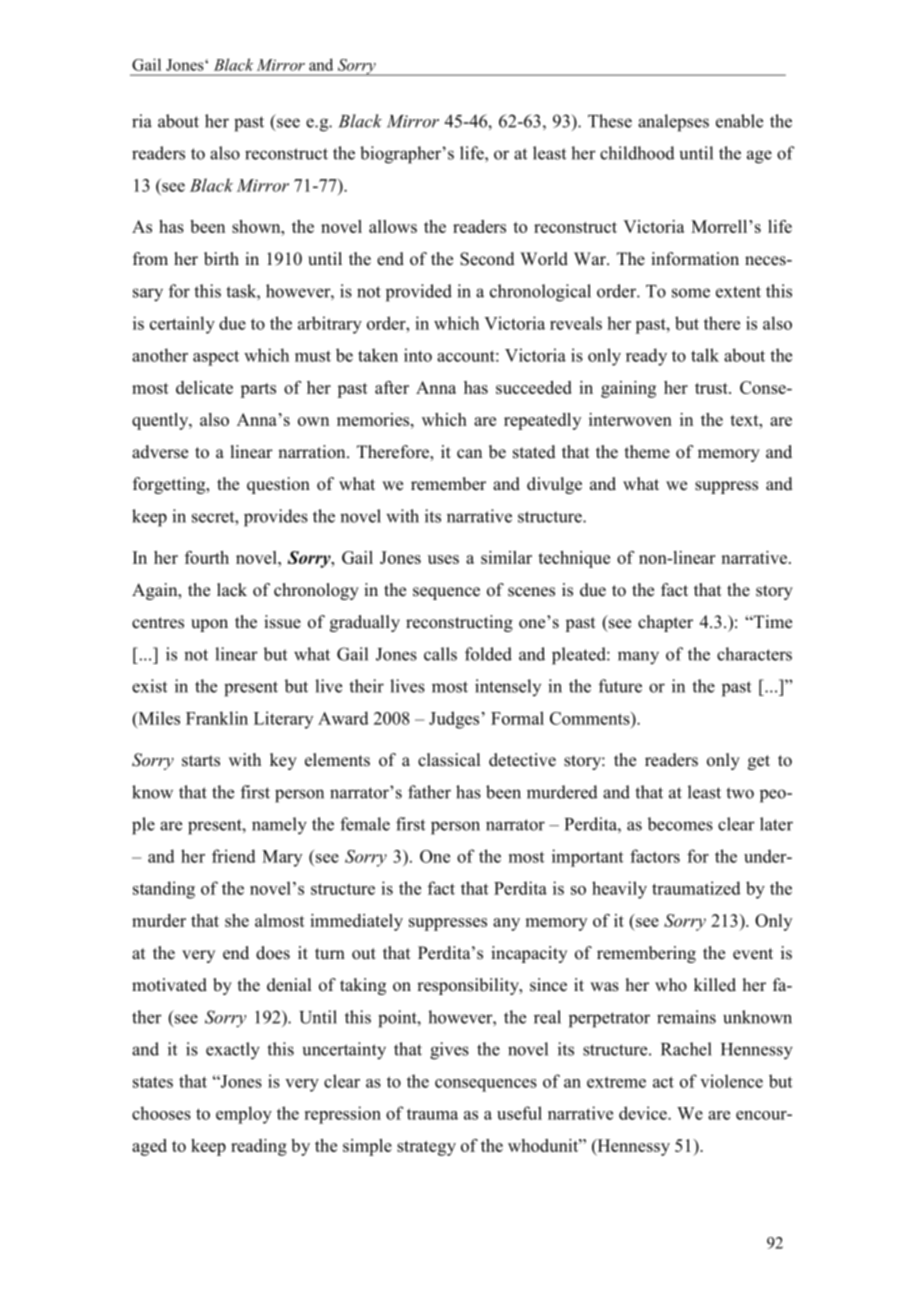 This page has width=924, height=1308. I want to click on chapter, so click(665, 623).
